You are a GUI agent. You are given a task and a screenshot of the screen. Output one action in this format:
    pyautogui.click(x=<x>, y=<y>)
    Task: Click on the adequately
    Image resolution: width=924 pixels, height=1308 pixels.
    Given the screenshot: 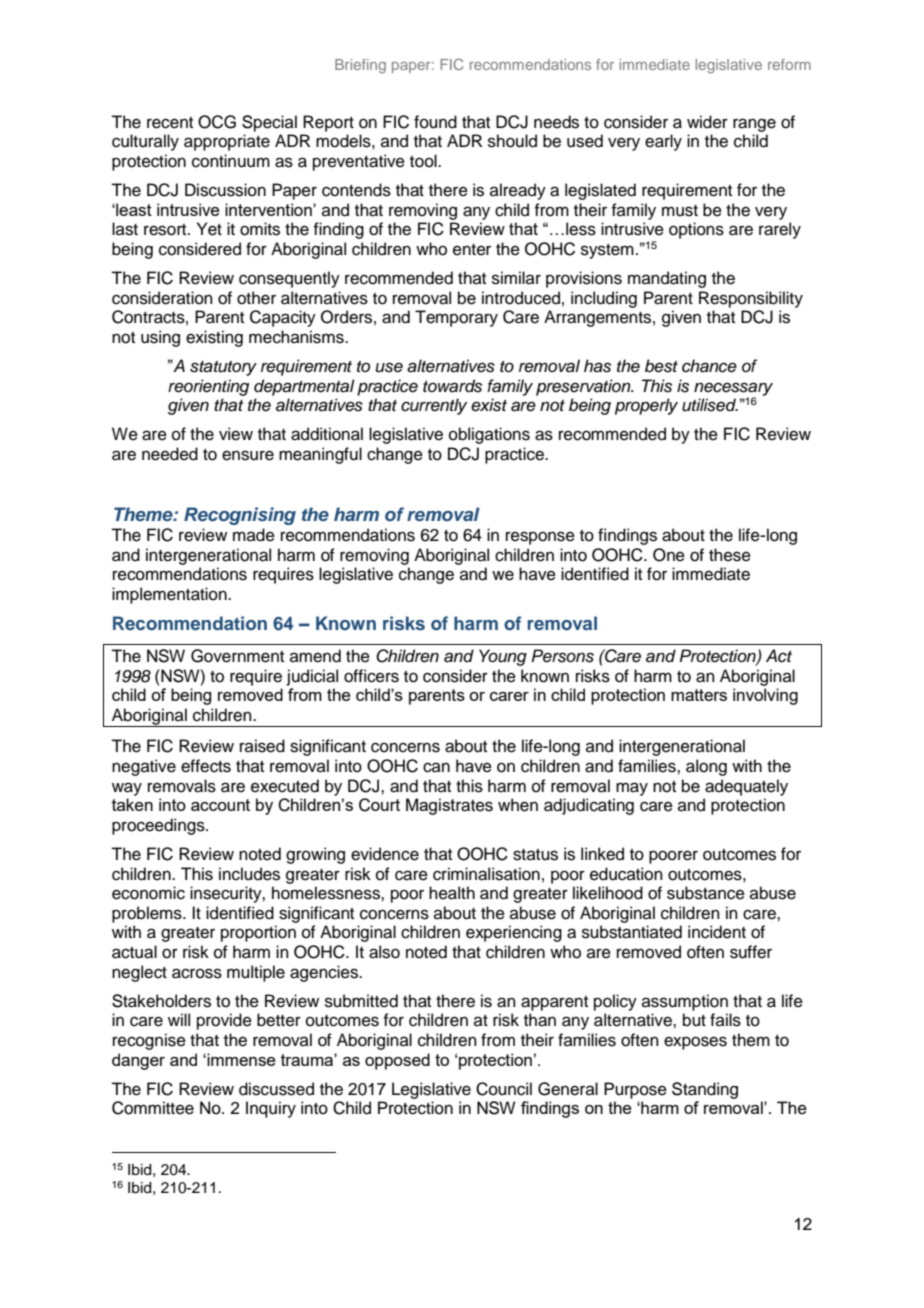 What is the action you would take?
    pyautogui.click(x=746, y=787)
